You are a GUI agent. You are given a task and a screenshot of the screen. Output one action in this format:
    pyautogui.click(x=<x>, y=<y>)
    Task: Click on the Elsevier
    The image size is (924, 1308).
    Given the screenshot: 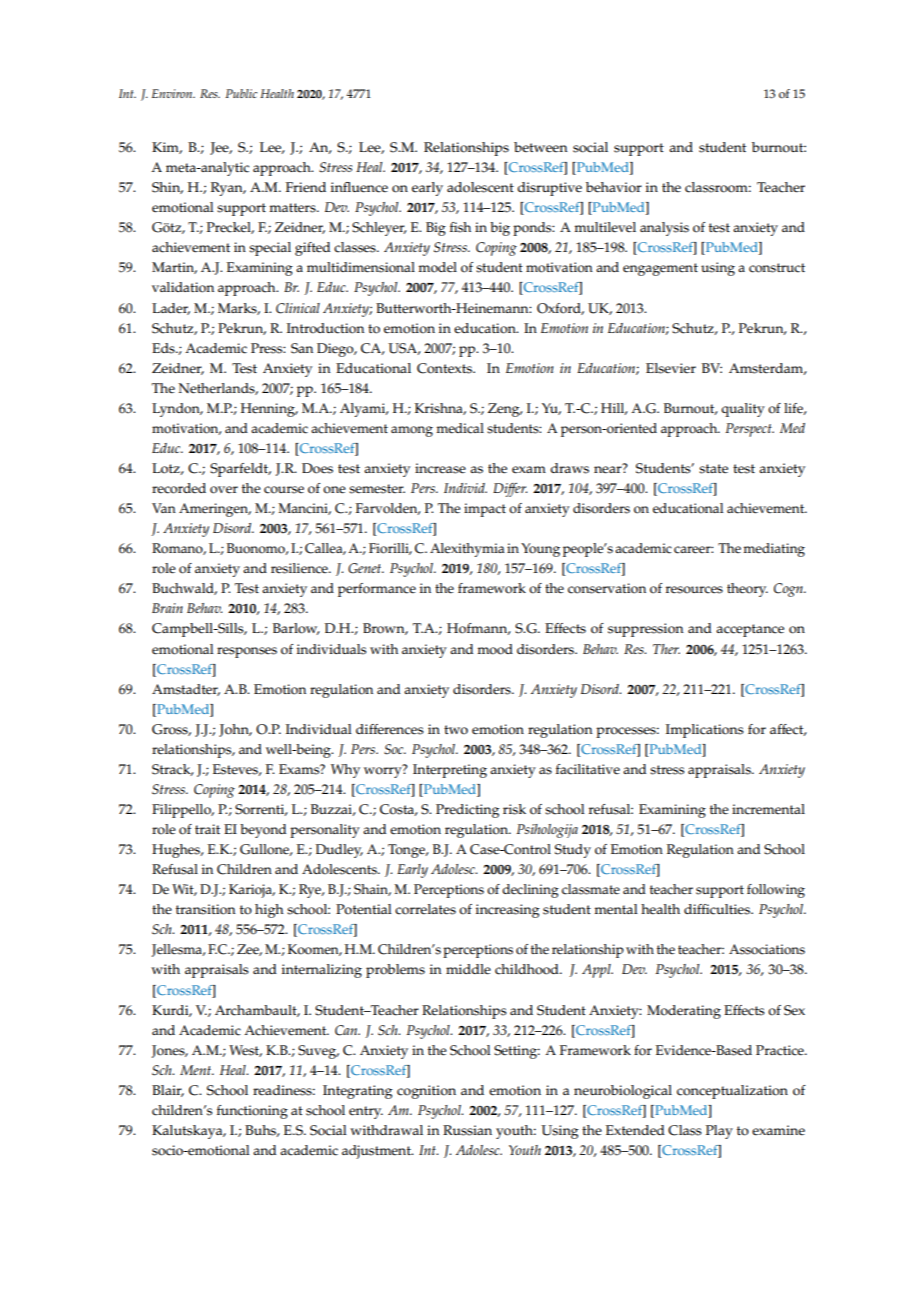 What is the action you would take?
    pyautogui.click(x=671, y=368)
